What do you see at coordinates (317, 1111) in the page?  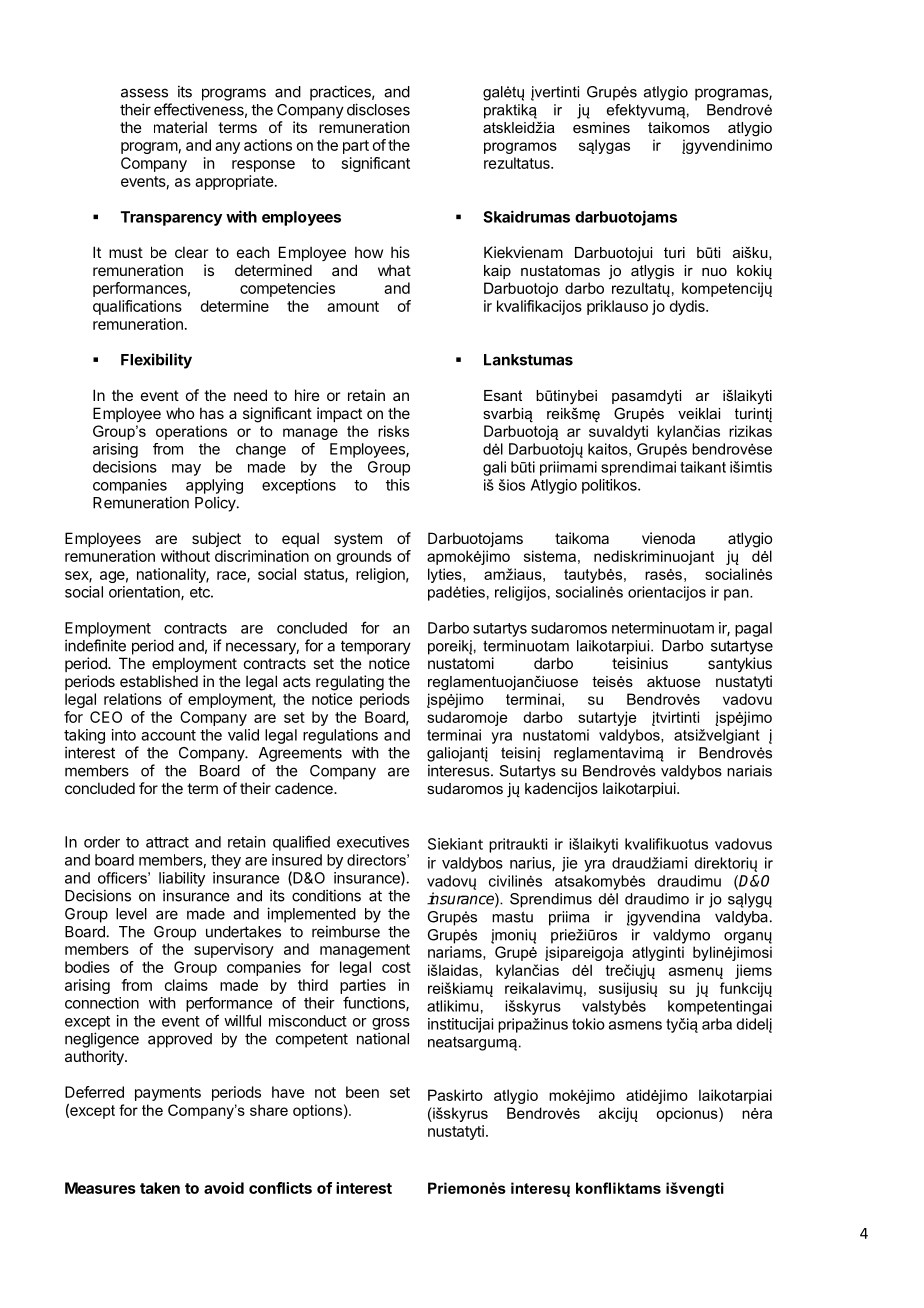 I see `options` at bounding box center [317, 1111].
